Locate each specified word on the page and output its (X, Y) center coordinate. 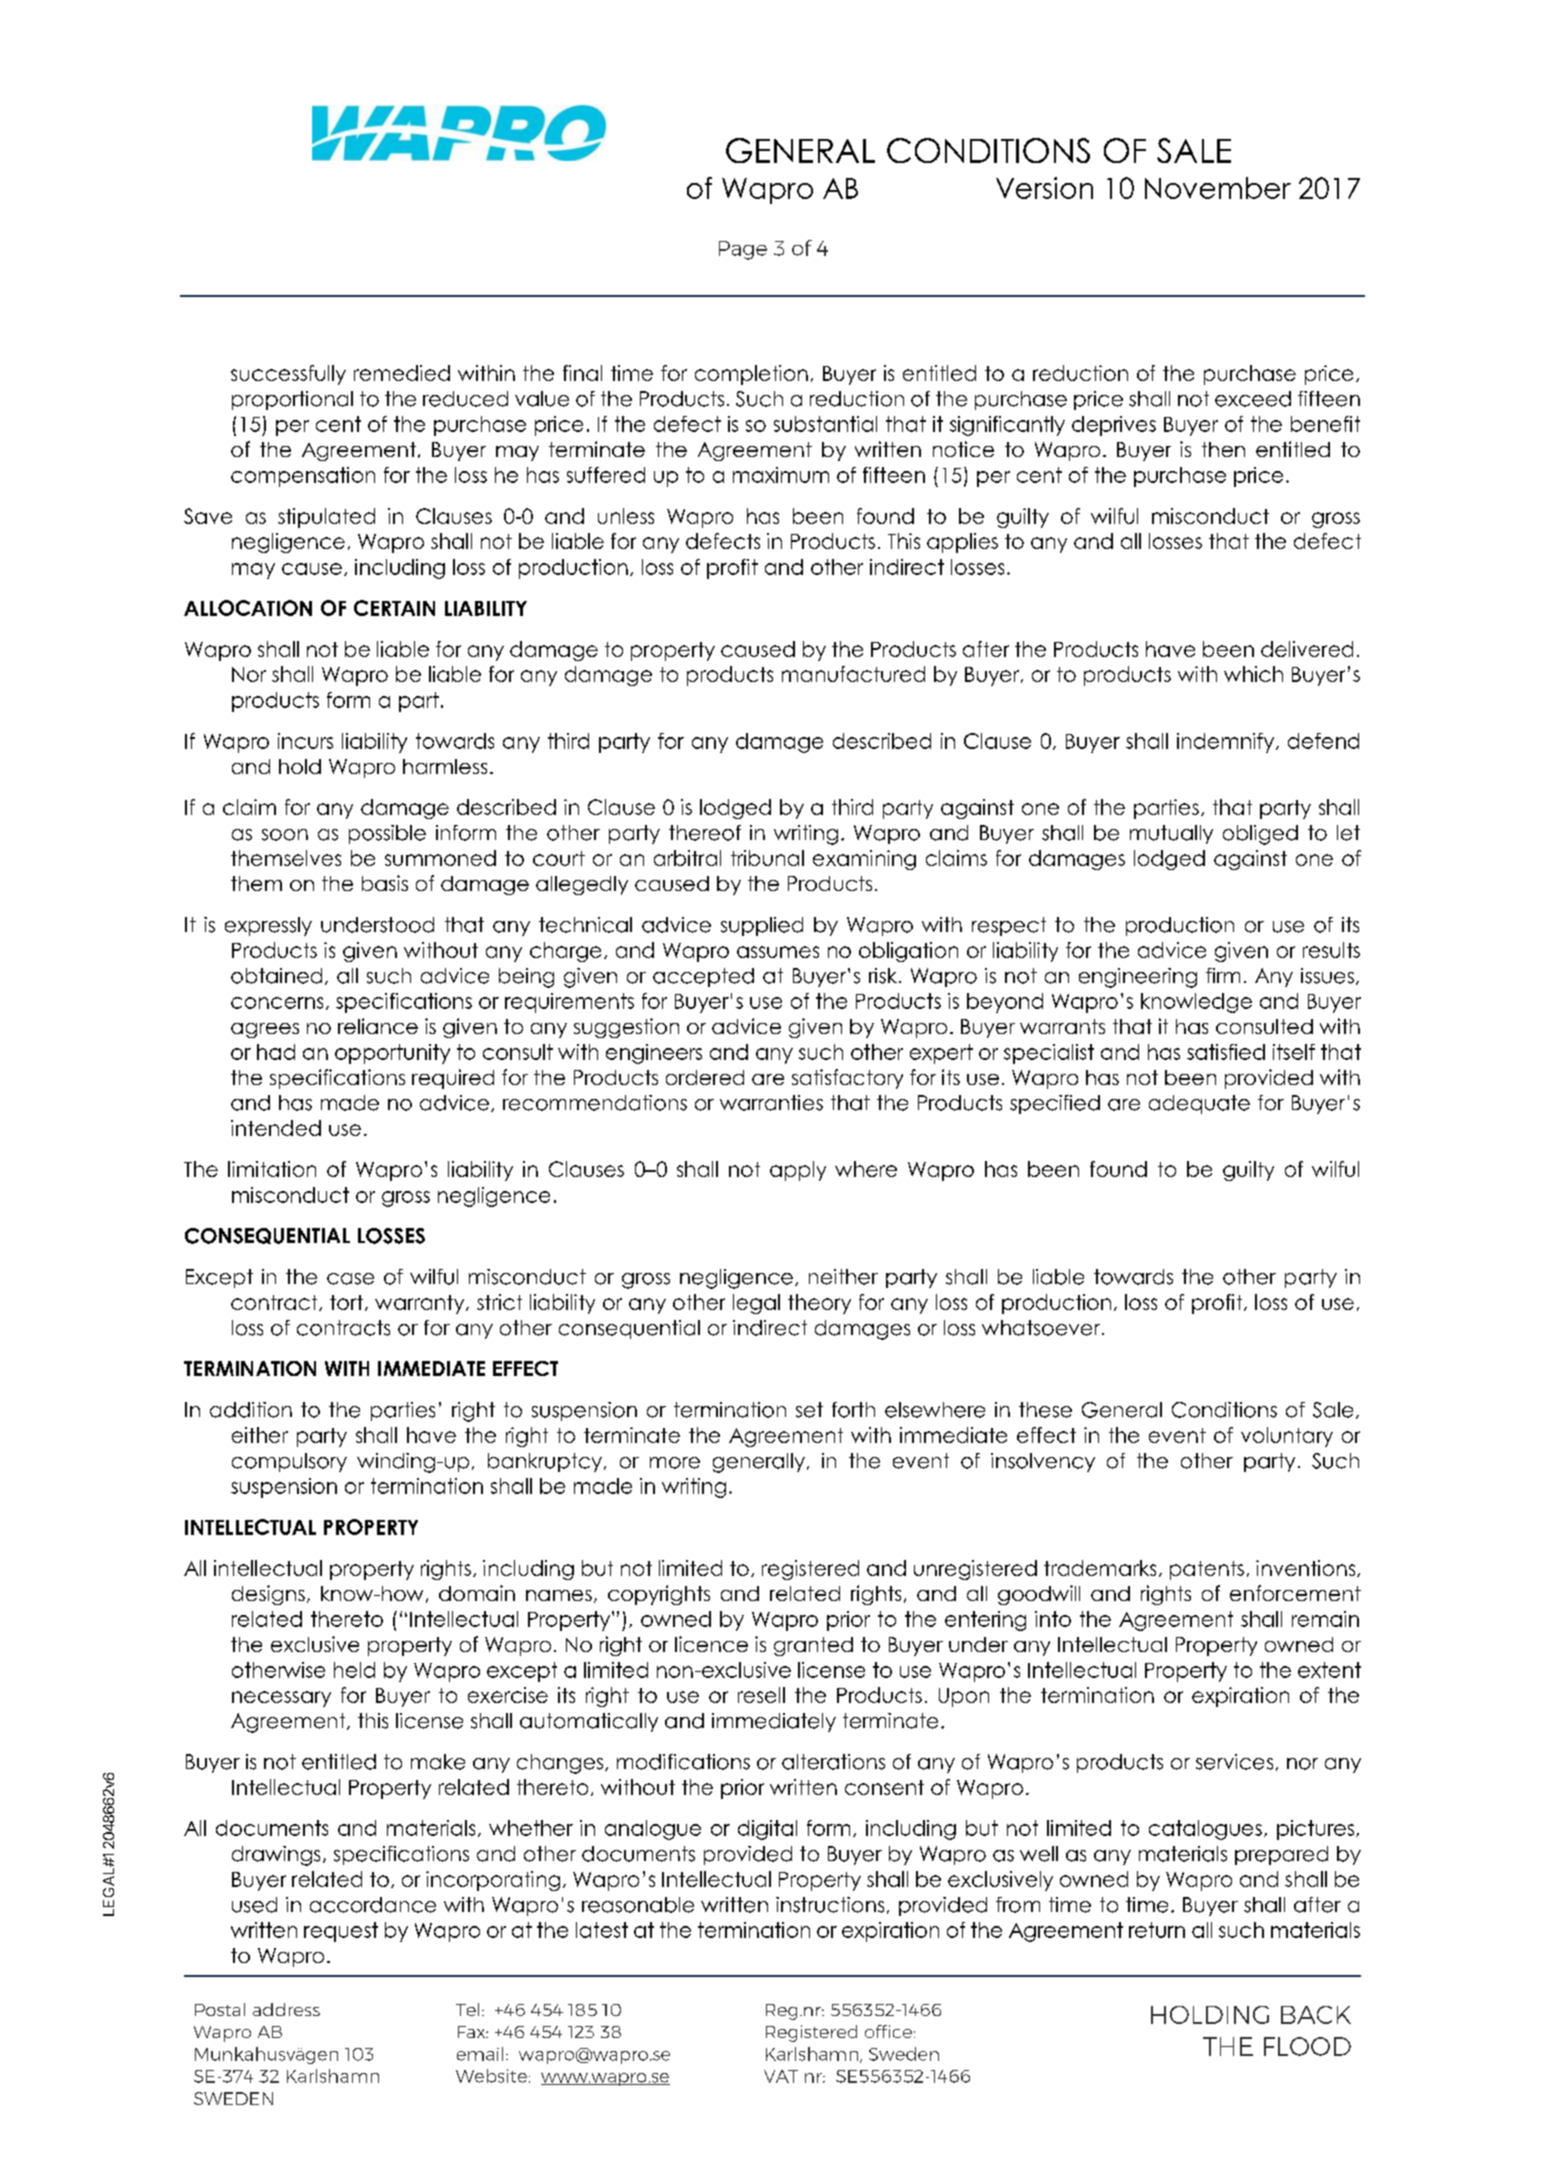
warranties (771, 1103)
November (1218, 188)
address (286, 2009)
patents (1207, 1570)
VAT (781, 2076)
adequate (1199, 1104)
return (1157, 1930)
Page (743, 250)
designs (268, 1595)
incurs (305, 741)
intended (276, 1128)
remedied (402, 373)
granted (813, 1646)
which (1253, 674)
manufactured (853, 674)
